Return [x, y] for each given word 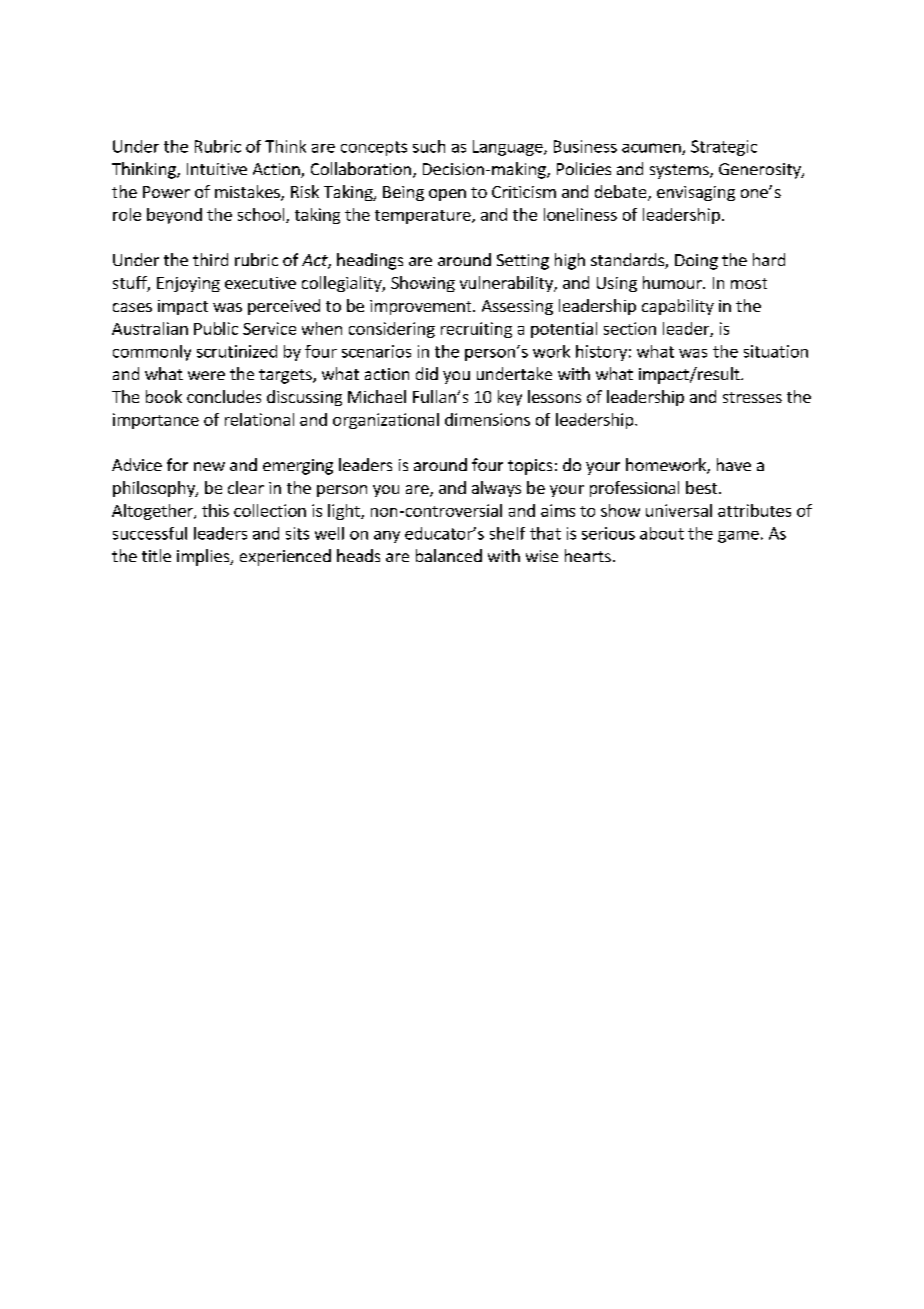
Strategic [724, 148]
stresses [752, 397]
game [738, 537]
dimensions [487, 419]
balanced [449, 555]
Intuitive [217, 169]
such [429, 146]
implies [204, 557]
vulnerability [507, 284]
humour [673, 282]
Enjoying [188, 284]
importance [156, 421]
